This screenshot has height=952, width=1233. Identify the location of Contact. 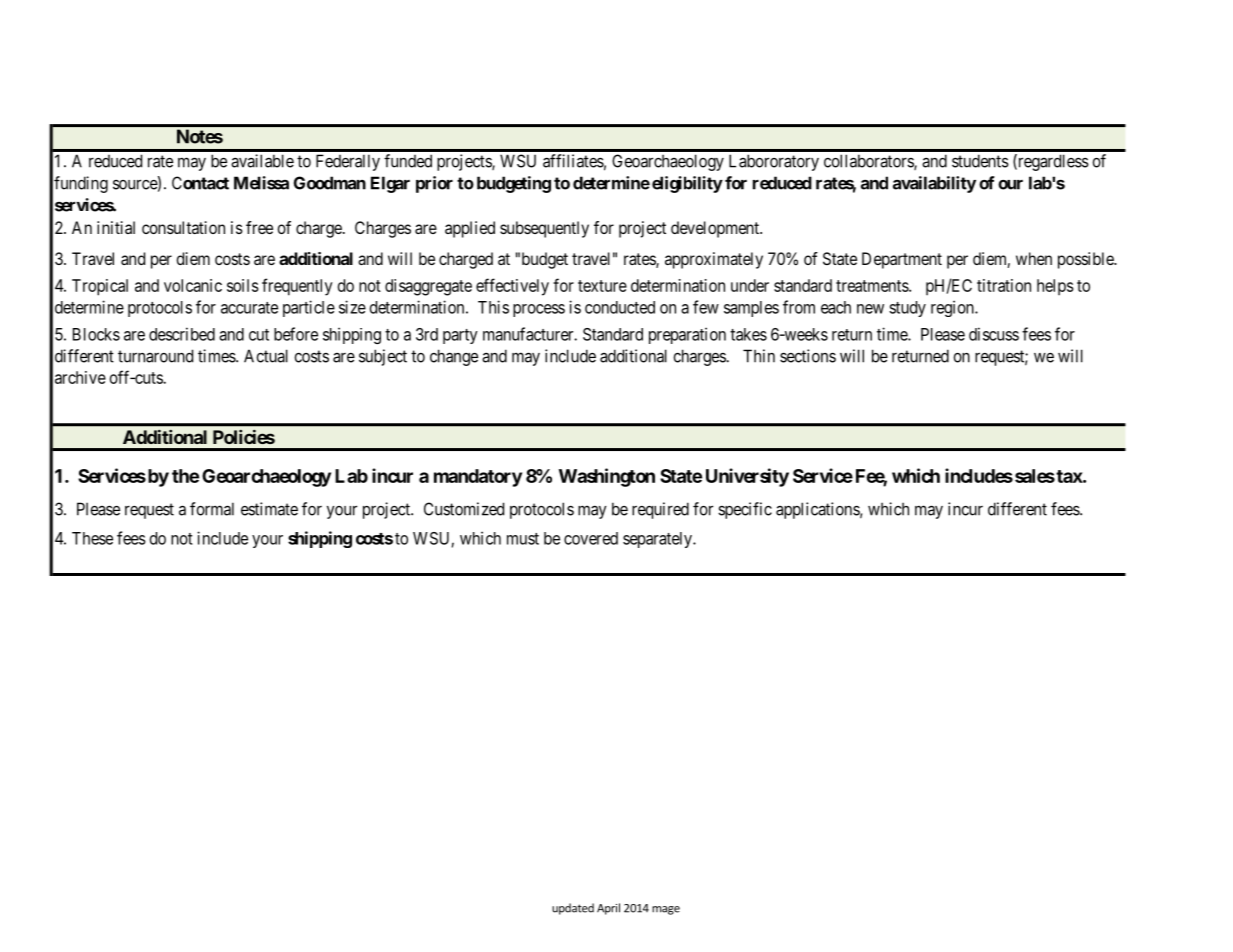
(200, 183).
